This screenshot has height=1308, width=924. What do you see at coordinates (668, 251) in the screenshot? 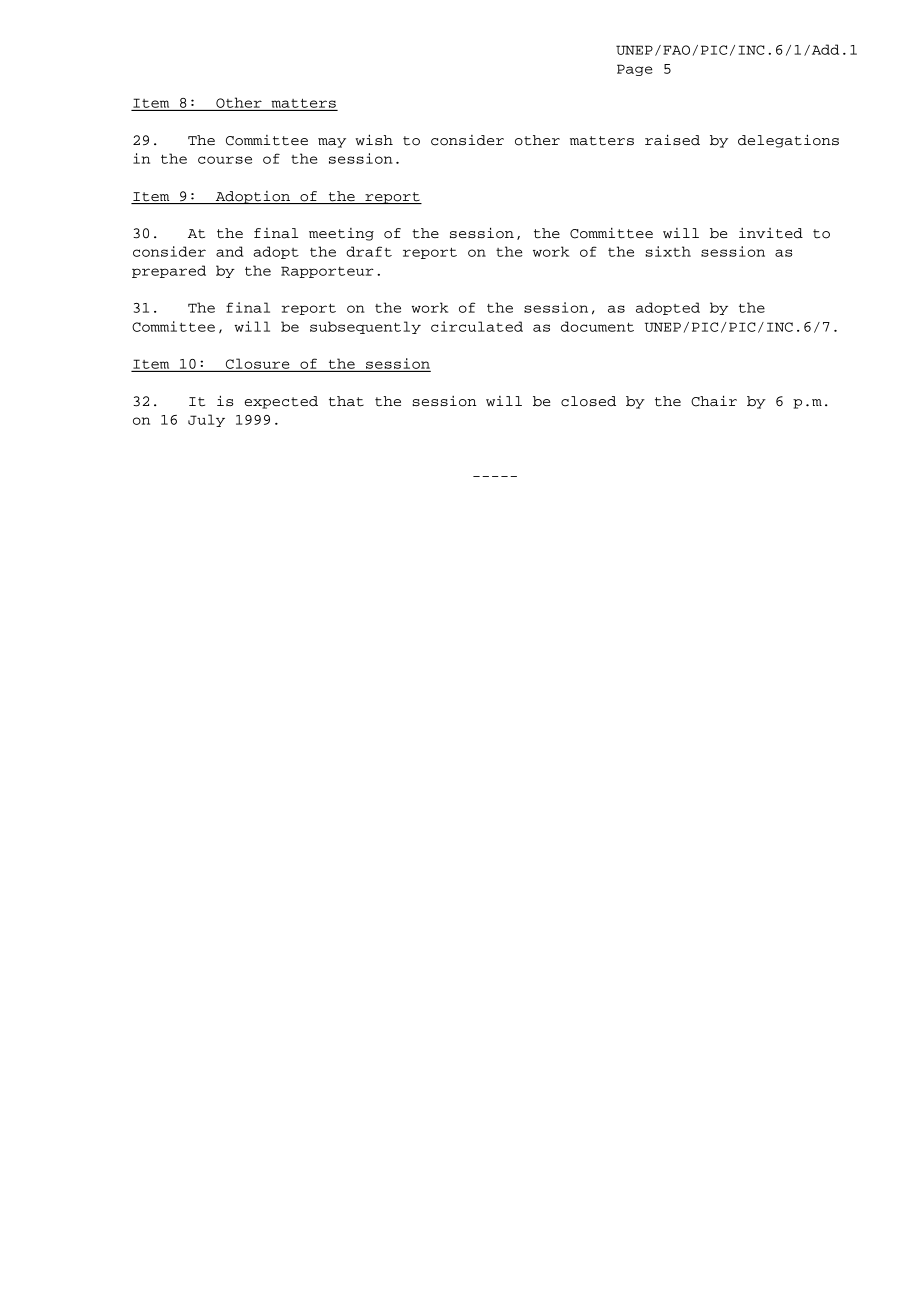
I see `sixth` at bounding box center [668, 251].
